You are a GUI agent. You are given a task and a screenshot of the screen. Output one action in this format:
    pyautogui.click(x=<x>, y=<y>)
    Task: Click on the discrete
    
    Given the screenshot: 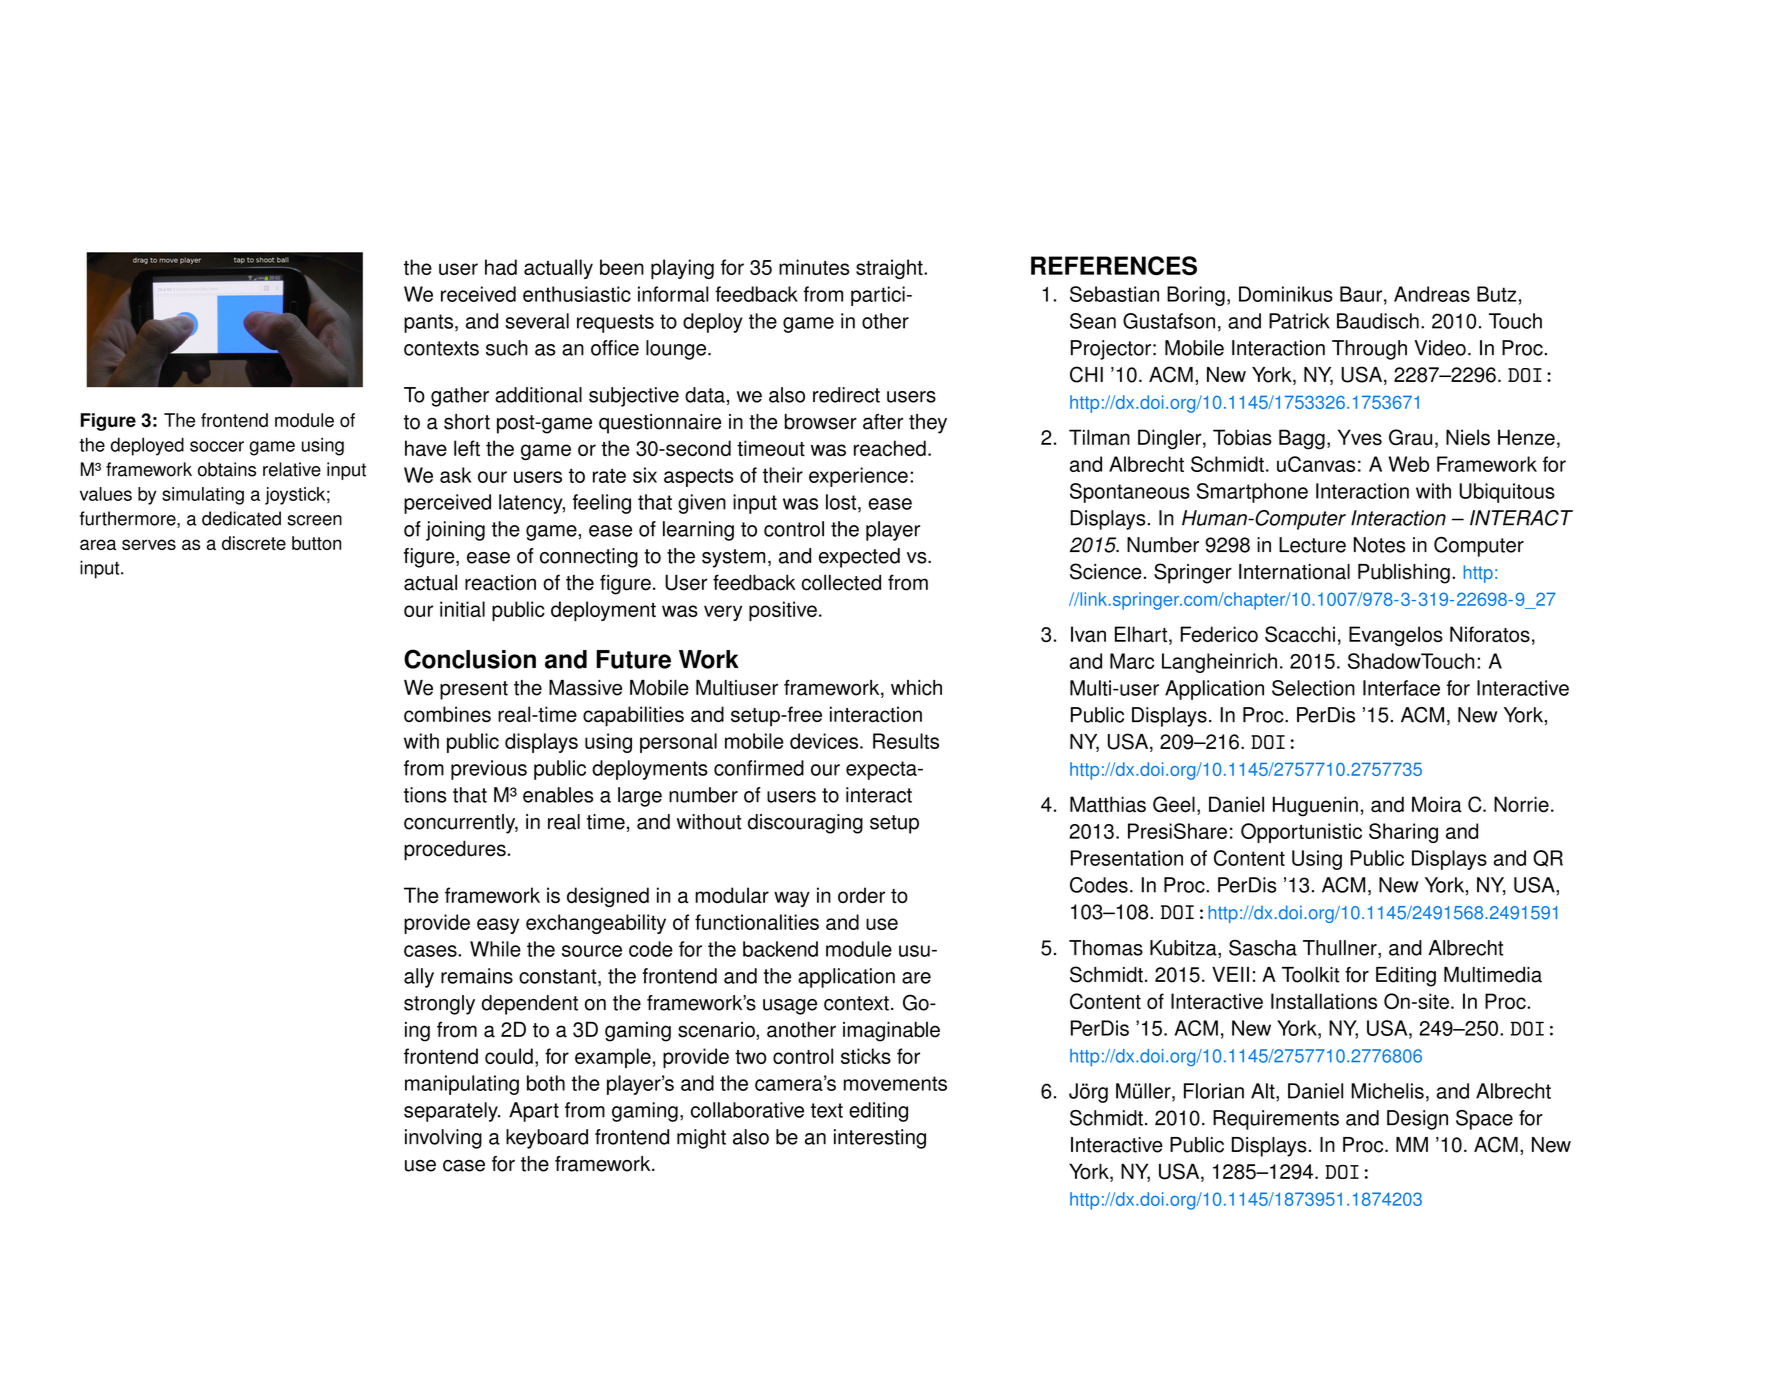 What is the action you would take?
    pyautogui.click(x=254, y=543)
